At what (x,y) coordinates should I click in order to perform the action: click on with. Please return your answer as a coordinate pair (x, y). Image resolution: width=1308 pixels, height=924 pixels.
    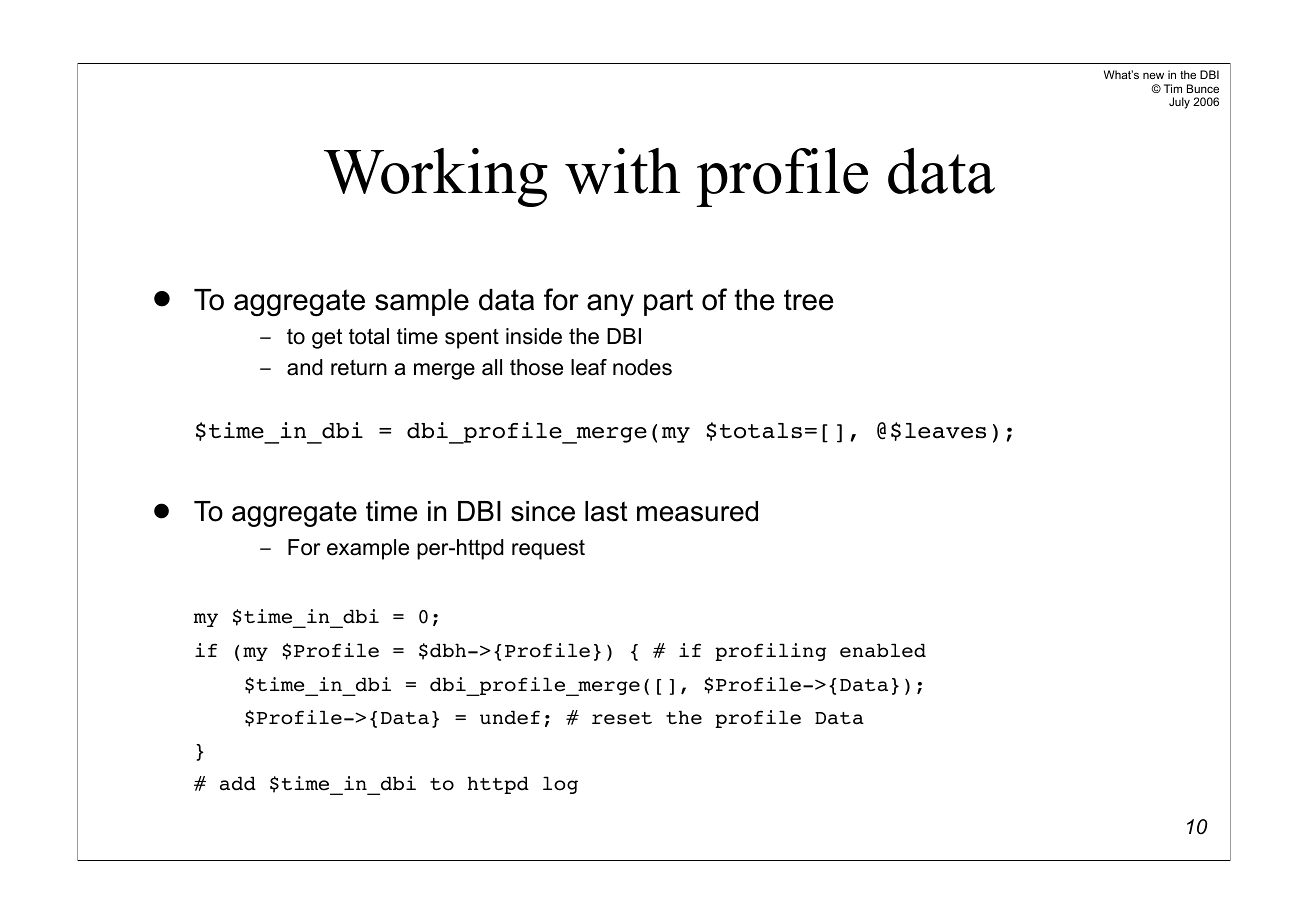
    Looking at the image, I should click on (622, 171).
